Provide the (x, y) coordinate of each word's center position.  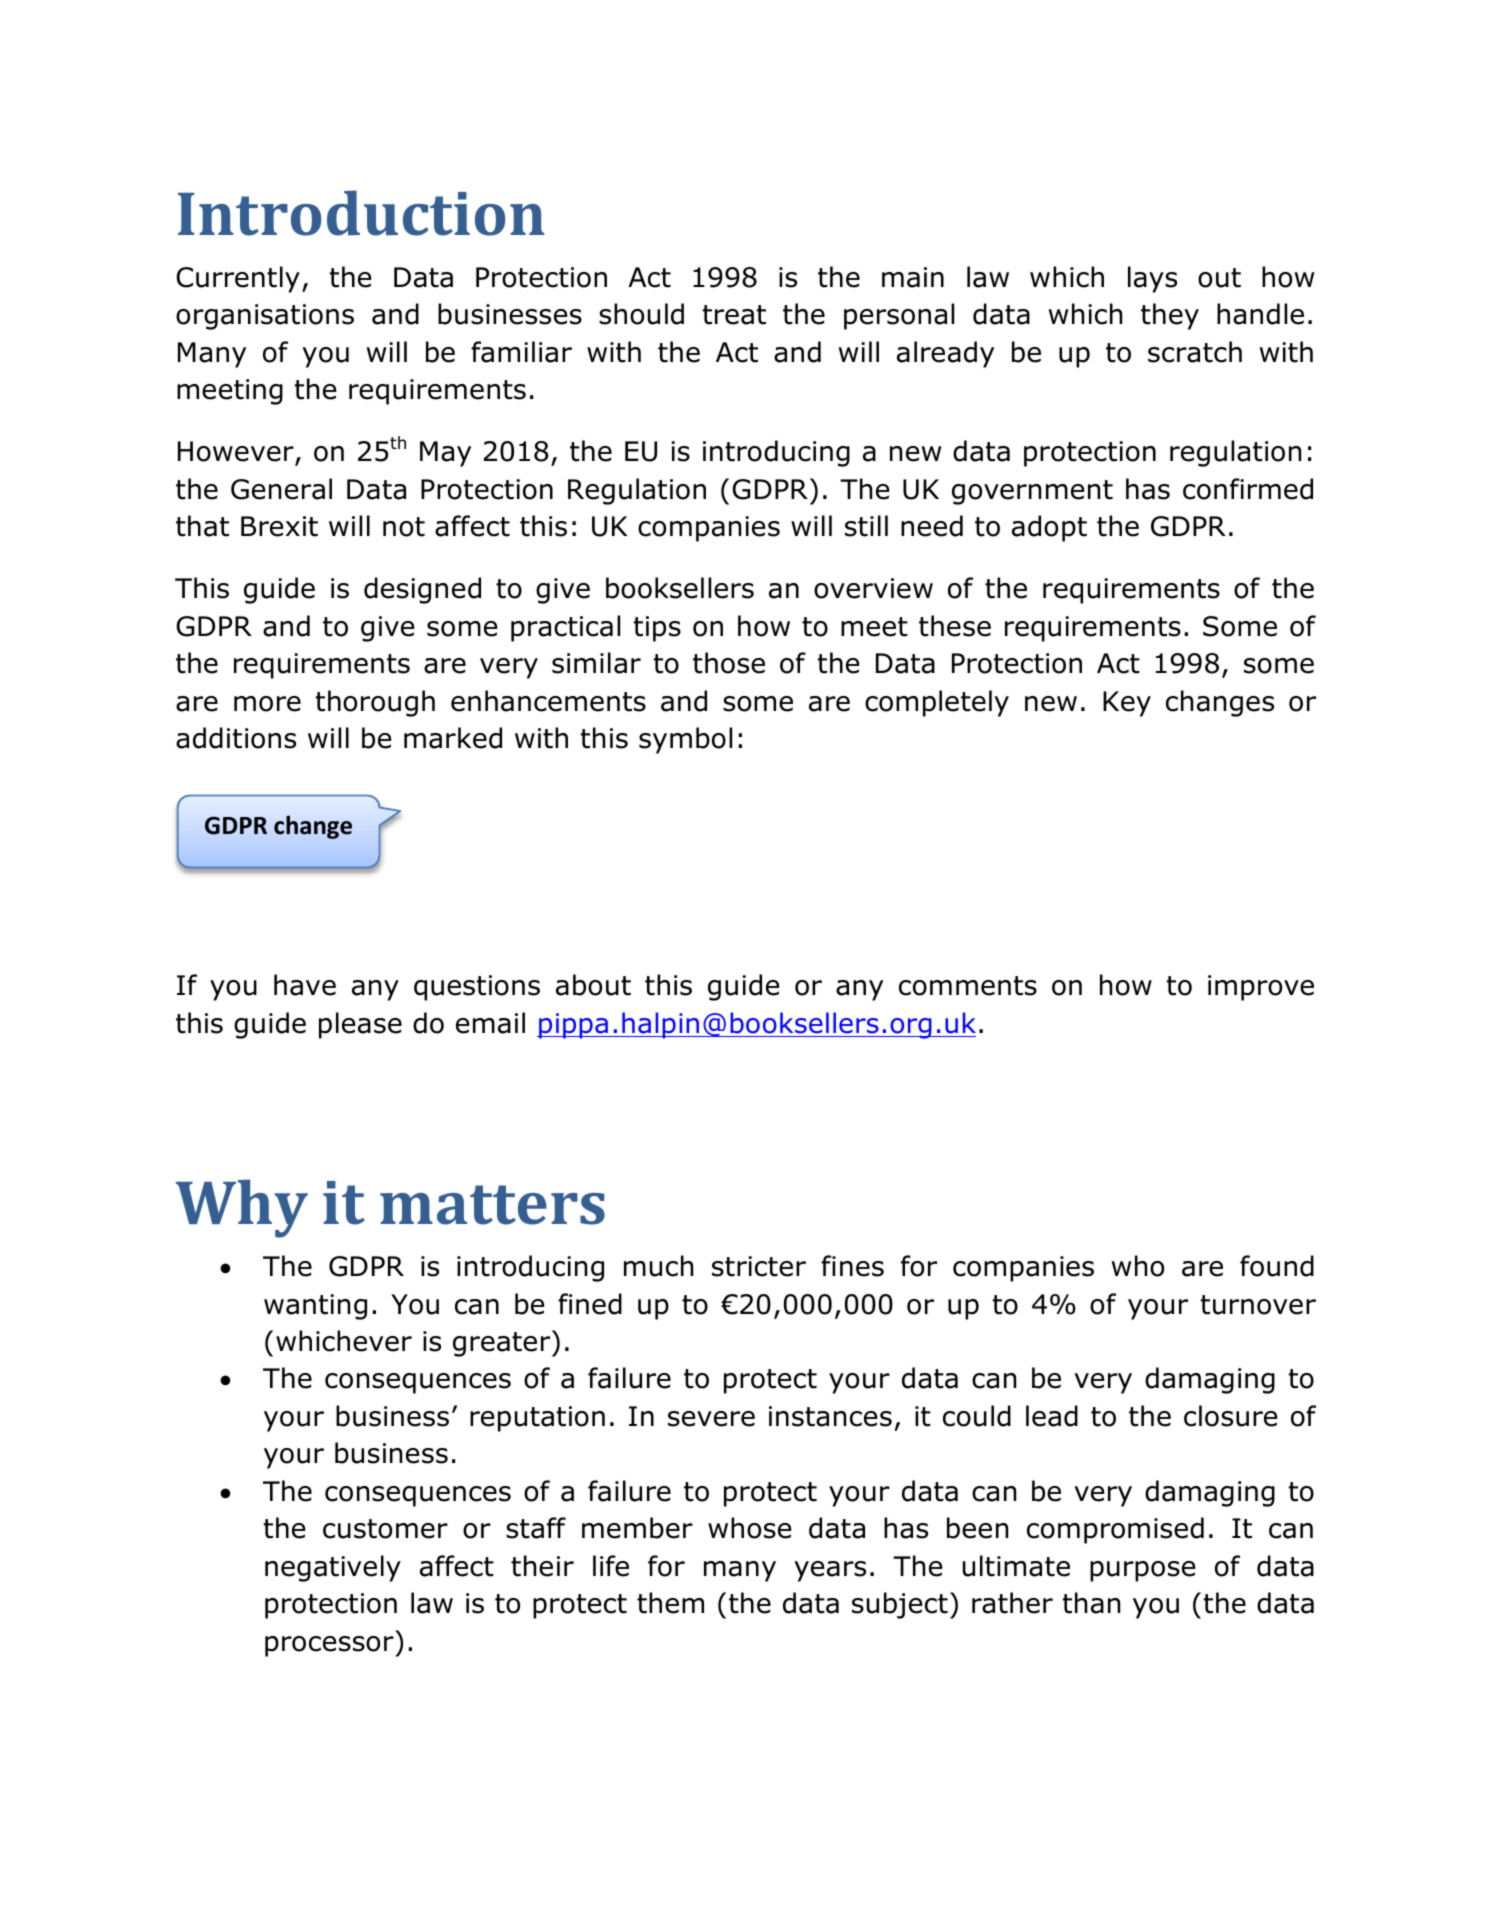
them (670, 1603)
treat (734, 315)
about (593, 985)
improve (1261, 988)
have (305, 985)
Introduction (361, 213)
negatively (333, 1568)
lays (1152, 279)
